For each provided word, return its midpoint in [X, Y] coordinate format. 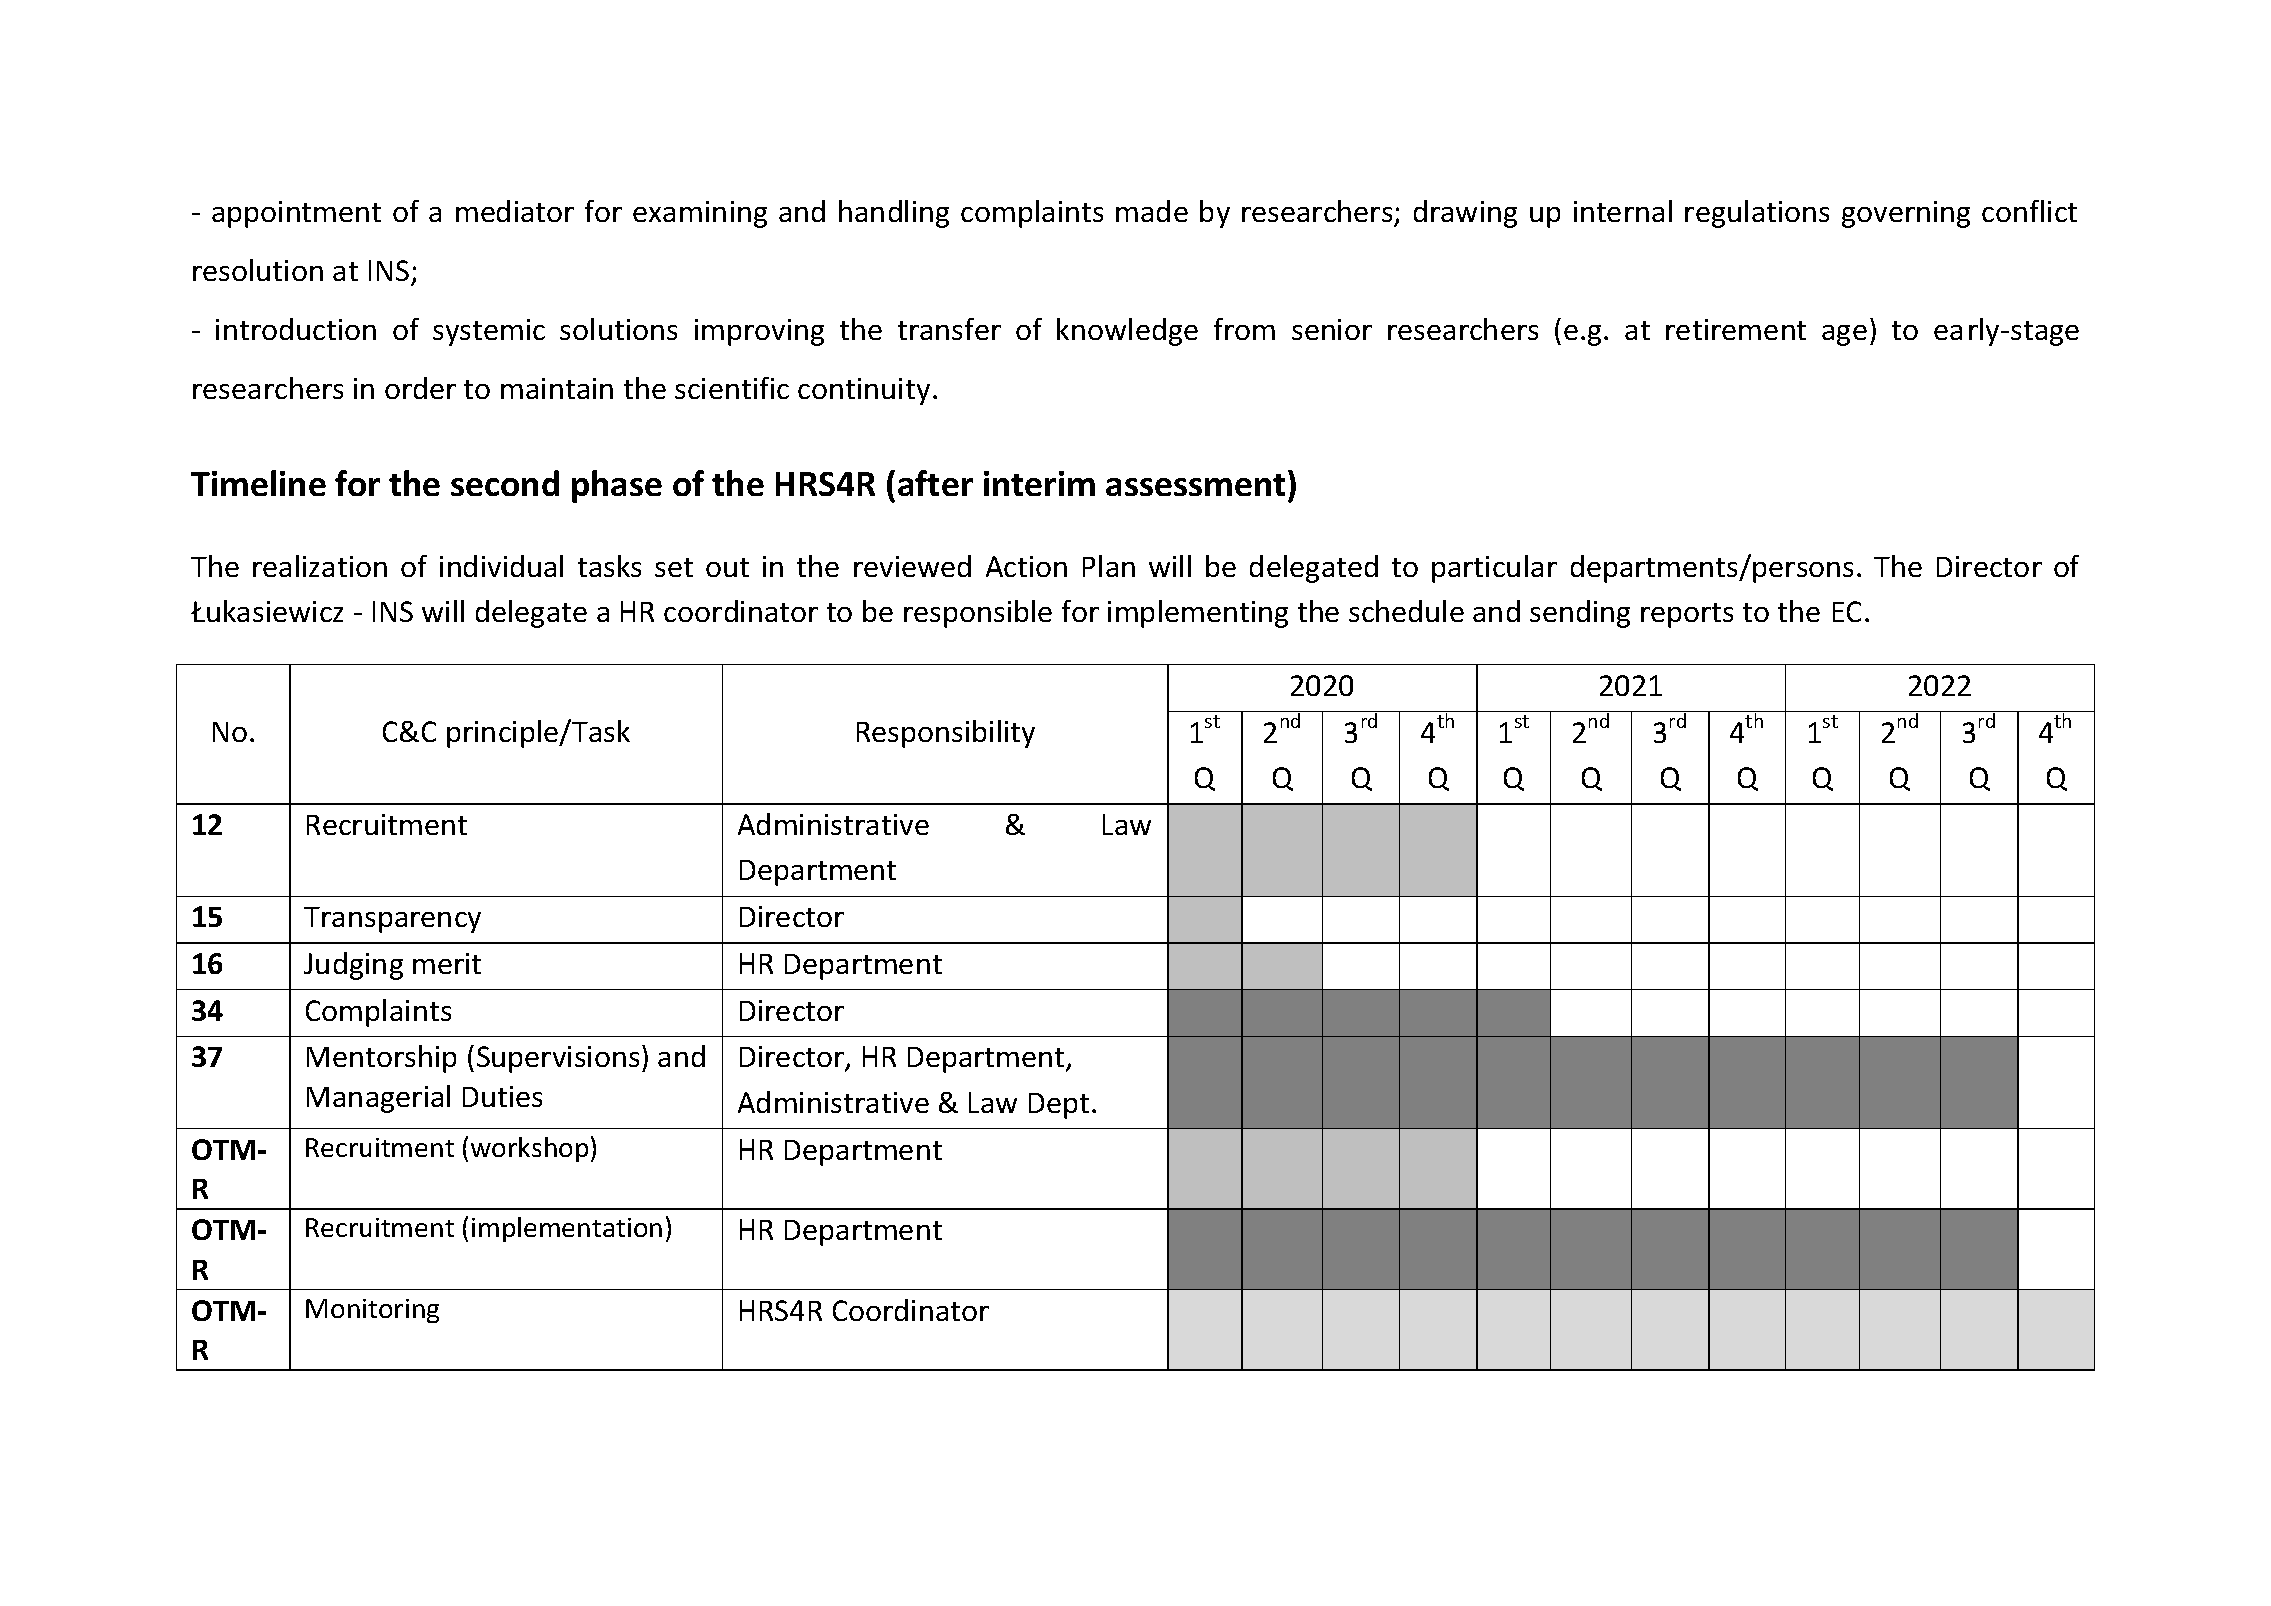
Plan [1109, 566]
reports [1687, 615]
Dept [1059, 1106]
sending [1580, 614]
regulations [1757, 214]
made [1152, 211]
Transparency [392, 920]
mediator [515, 211]
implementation [567, 1229]
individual [501, 566]
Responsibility [946, 734]
